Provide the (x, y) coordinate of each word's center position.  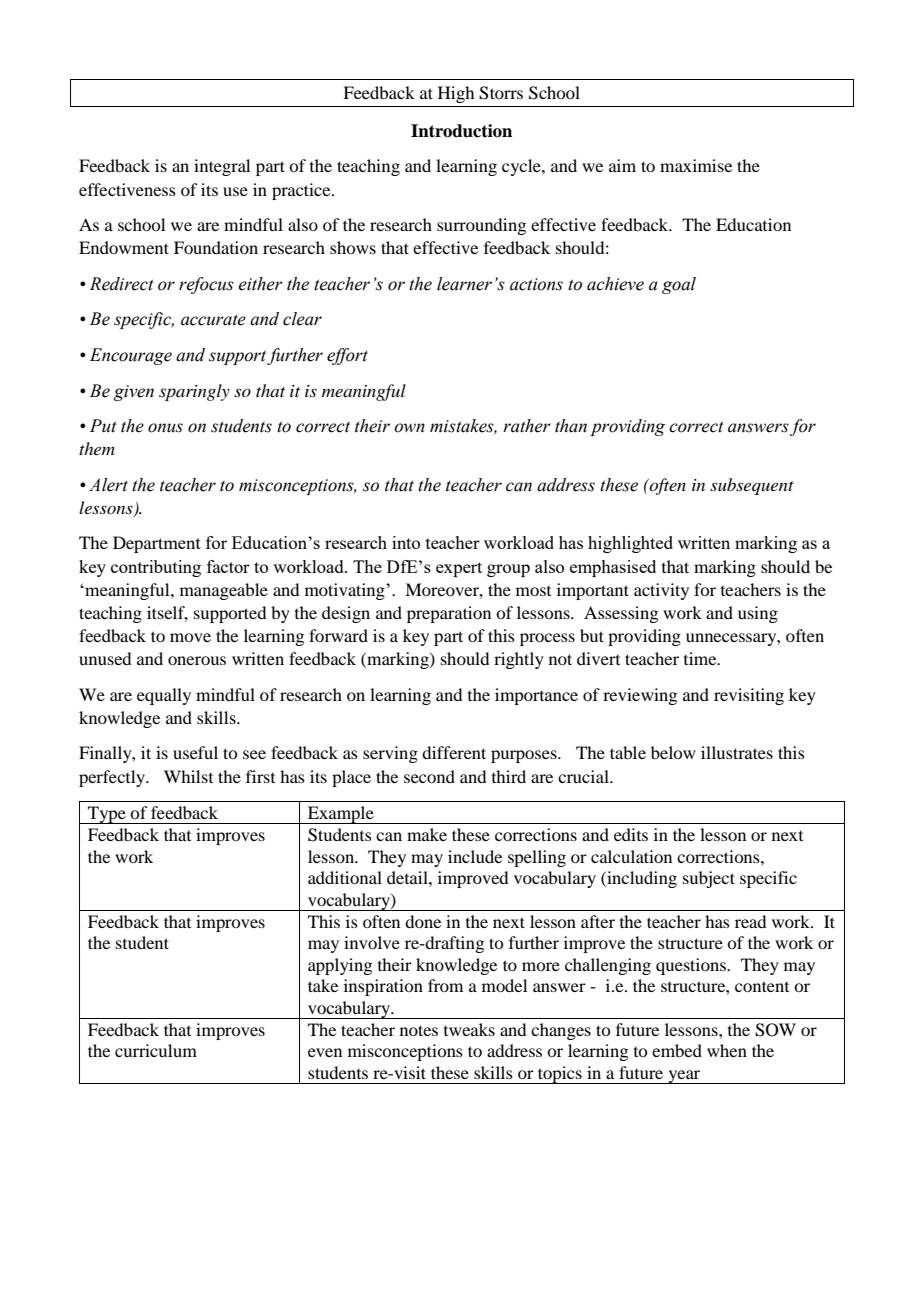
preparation (449, 614)
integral (222, 167)
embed (677, 1050)
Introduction (461, 131)
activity (661, 591)
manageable (224, 591)
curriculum (156, 1050)
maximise (696, 165)
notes (419, 1030)
